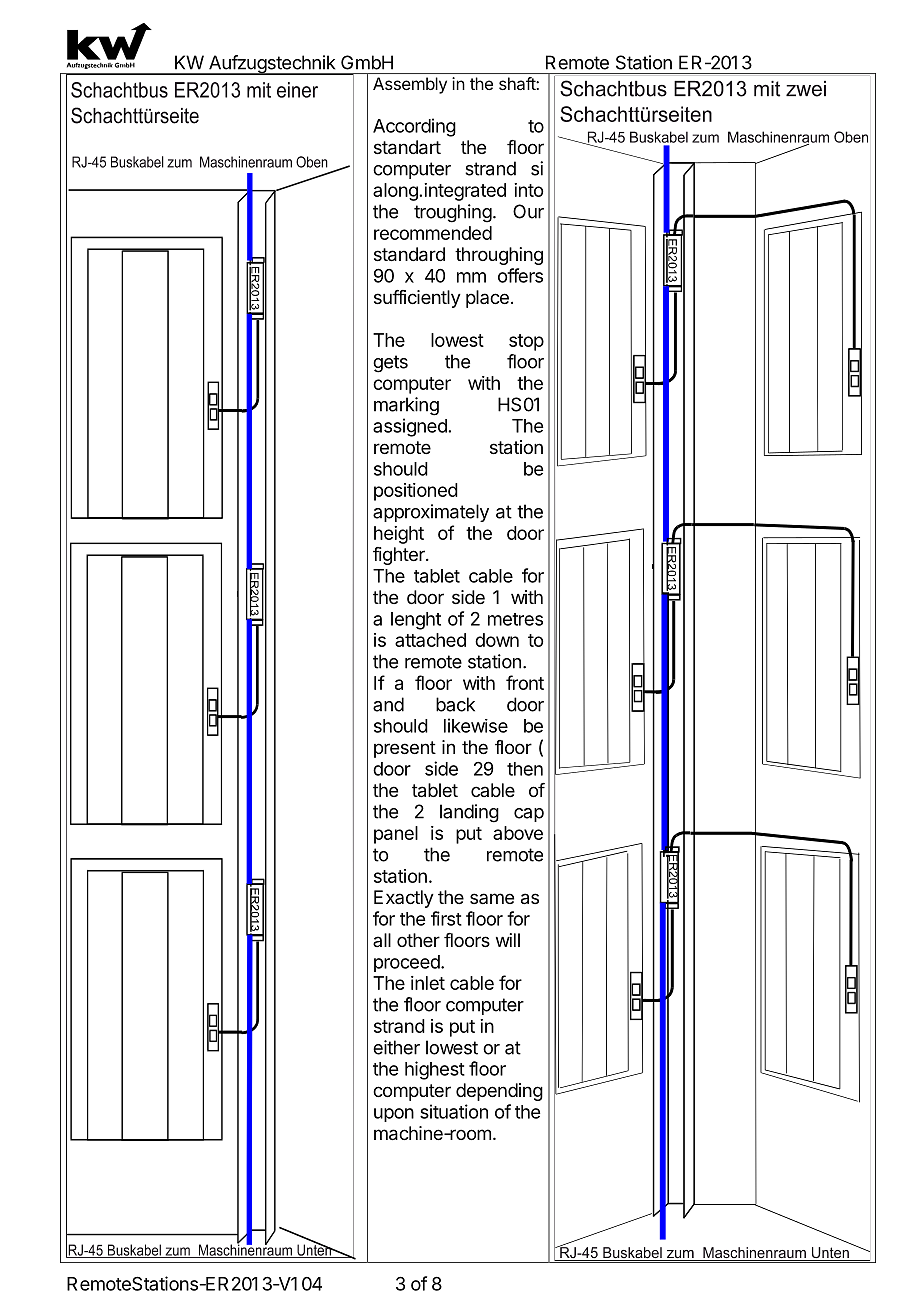 Image resolution: width=924 pixels, height=1308 pixels. What do you see at coordinates (430, 640) in the screenshot?
I see `attached` at bounding box center [430, 640].
